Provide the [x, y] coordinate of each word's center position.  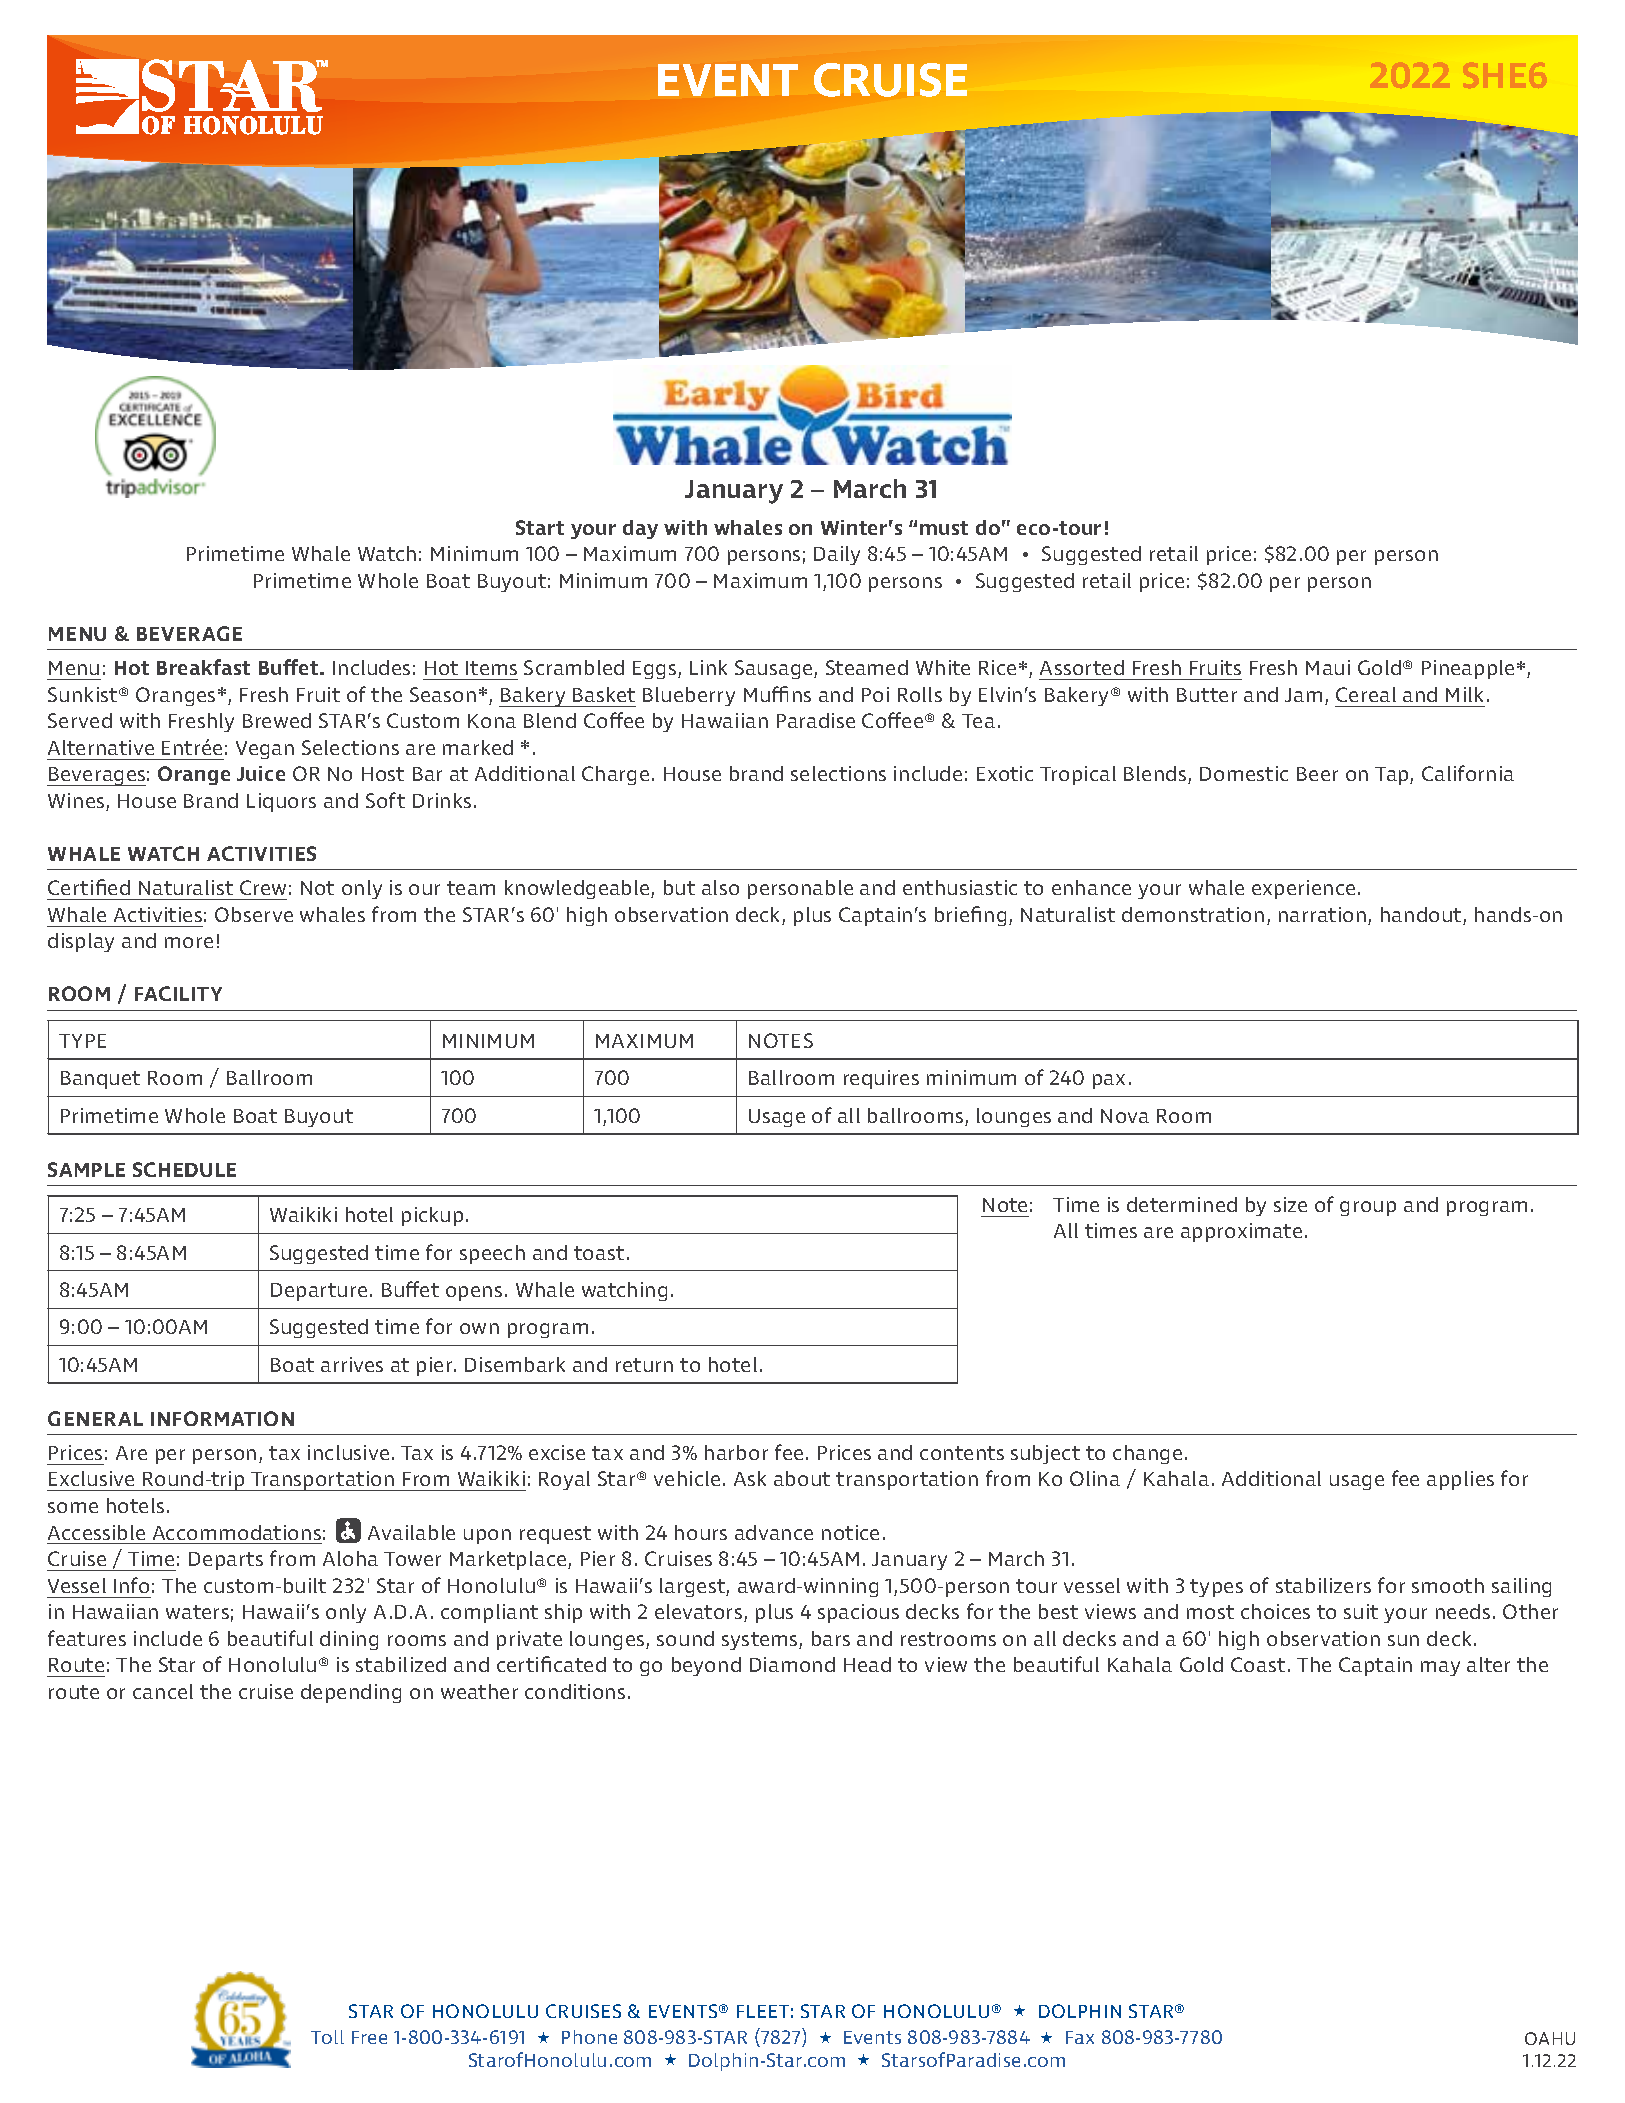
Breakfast [203, 667]
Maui [1328, 667]
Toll [327, 2037]
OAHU [1550, 2038]
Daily [837, 555]
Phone [589, 2037]
